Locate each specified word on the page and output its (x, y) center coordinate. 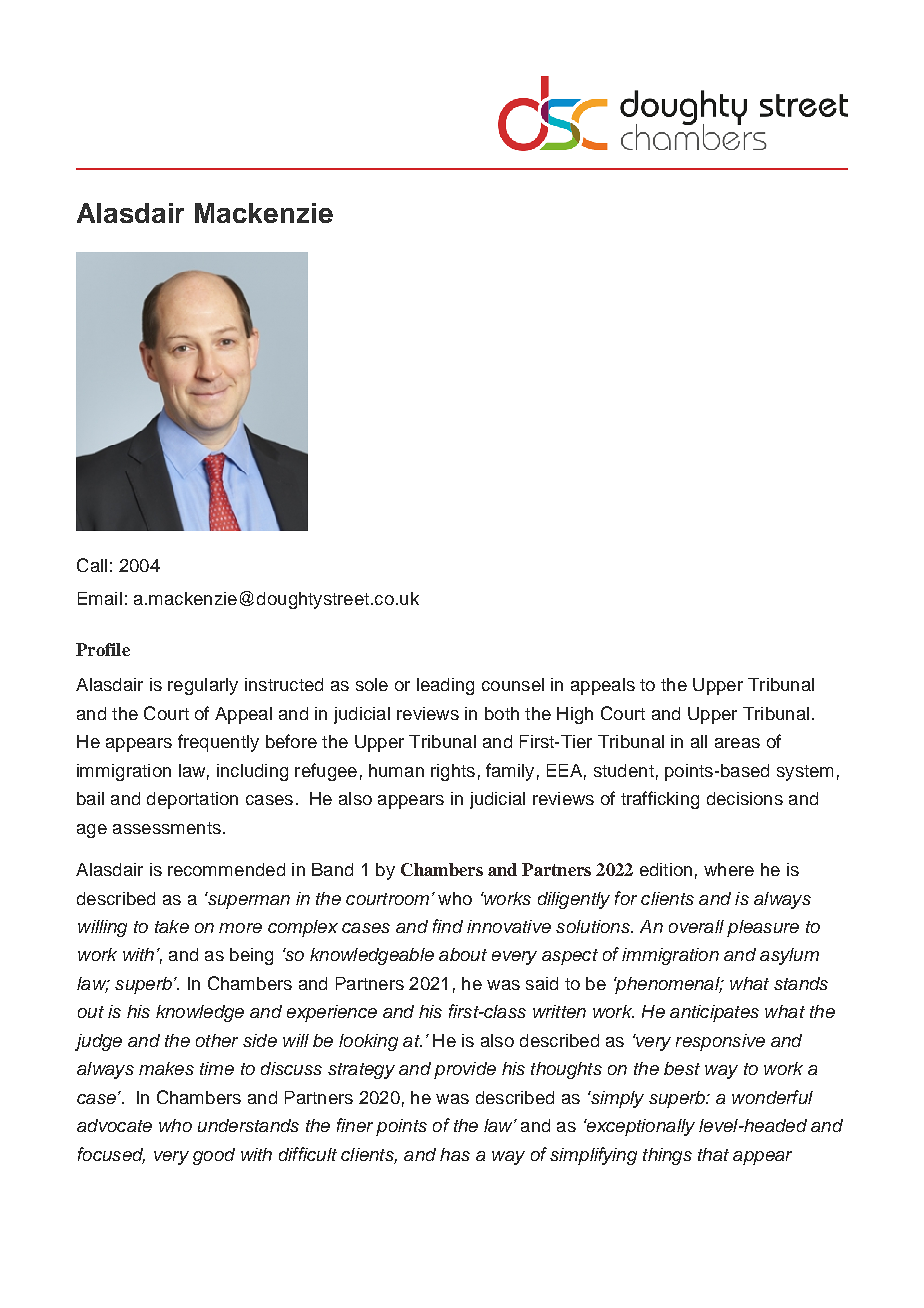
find (448, 926)
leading (445, 686)
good (214, 1156)
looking (368, 1042)
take (172, 926)
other (217, 1040)
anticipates (714, 1013)
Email (100, 598)
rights (453, 772)
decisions (745, 798)
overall (696, 926)
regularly (203, 686)
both (502, 713)
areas (737, 743)
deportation (192, 800)
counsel (513, 684)
